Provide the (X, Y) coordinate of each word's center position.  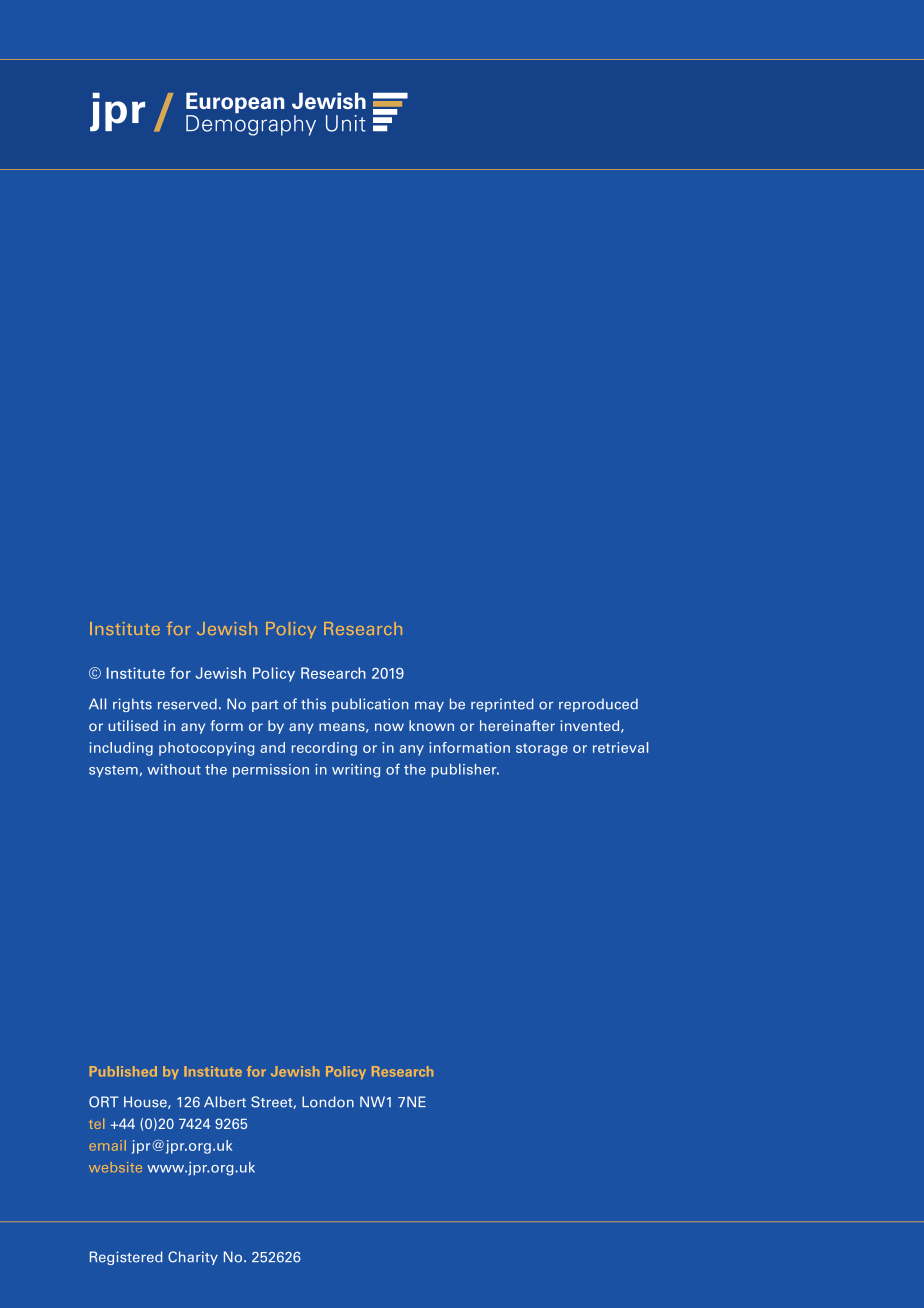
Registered (126, 1258)
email (107, 1145)
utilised (133, 725)
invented (591, 726)
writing (356, 771)
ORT (104, 1102)
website (115, 1167)
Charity (193, 1258)
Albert (225, 1102)
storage (542, 749)
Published (123, 1071)
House (146, 1102)
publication (370, 705)
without (174, 769)
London (328, 1102)
